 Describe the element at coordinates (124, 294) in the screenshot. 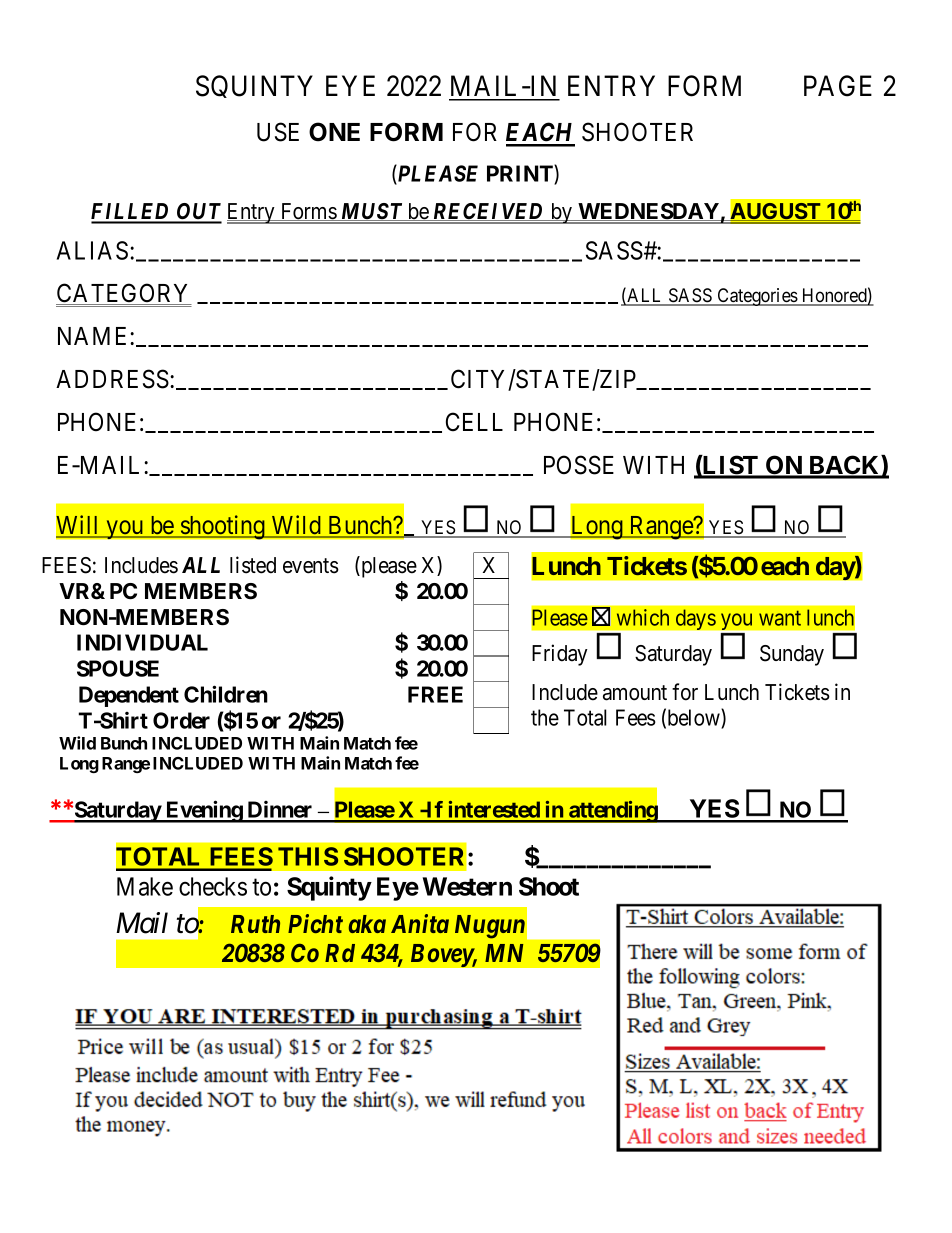

I see `CATEGORY` at that location.
